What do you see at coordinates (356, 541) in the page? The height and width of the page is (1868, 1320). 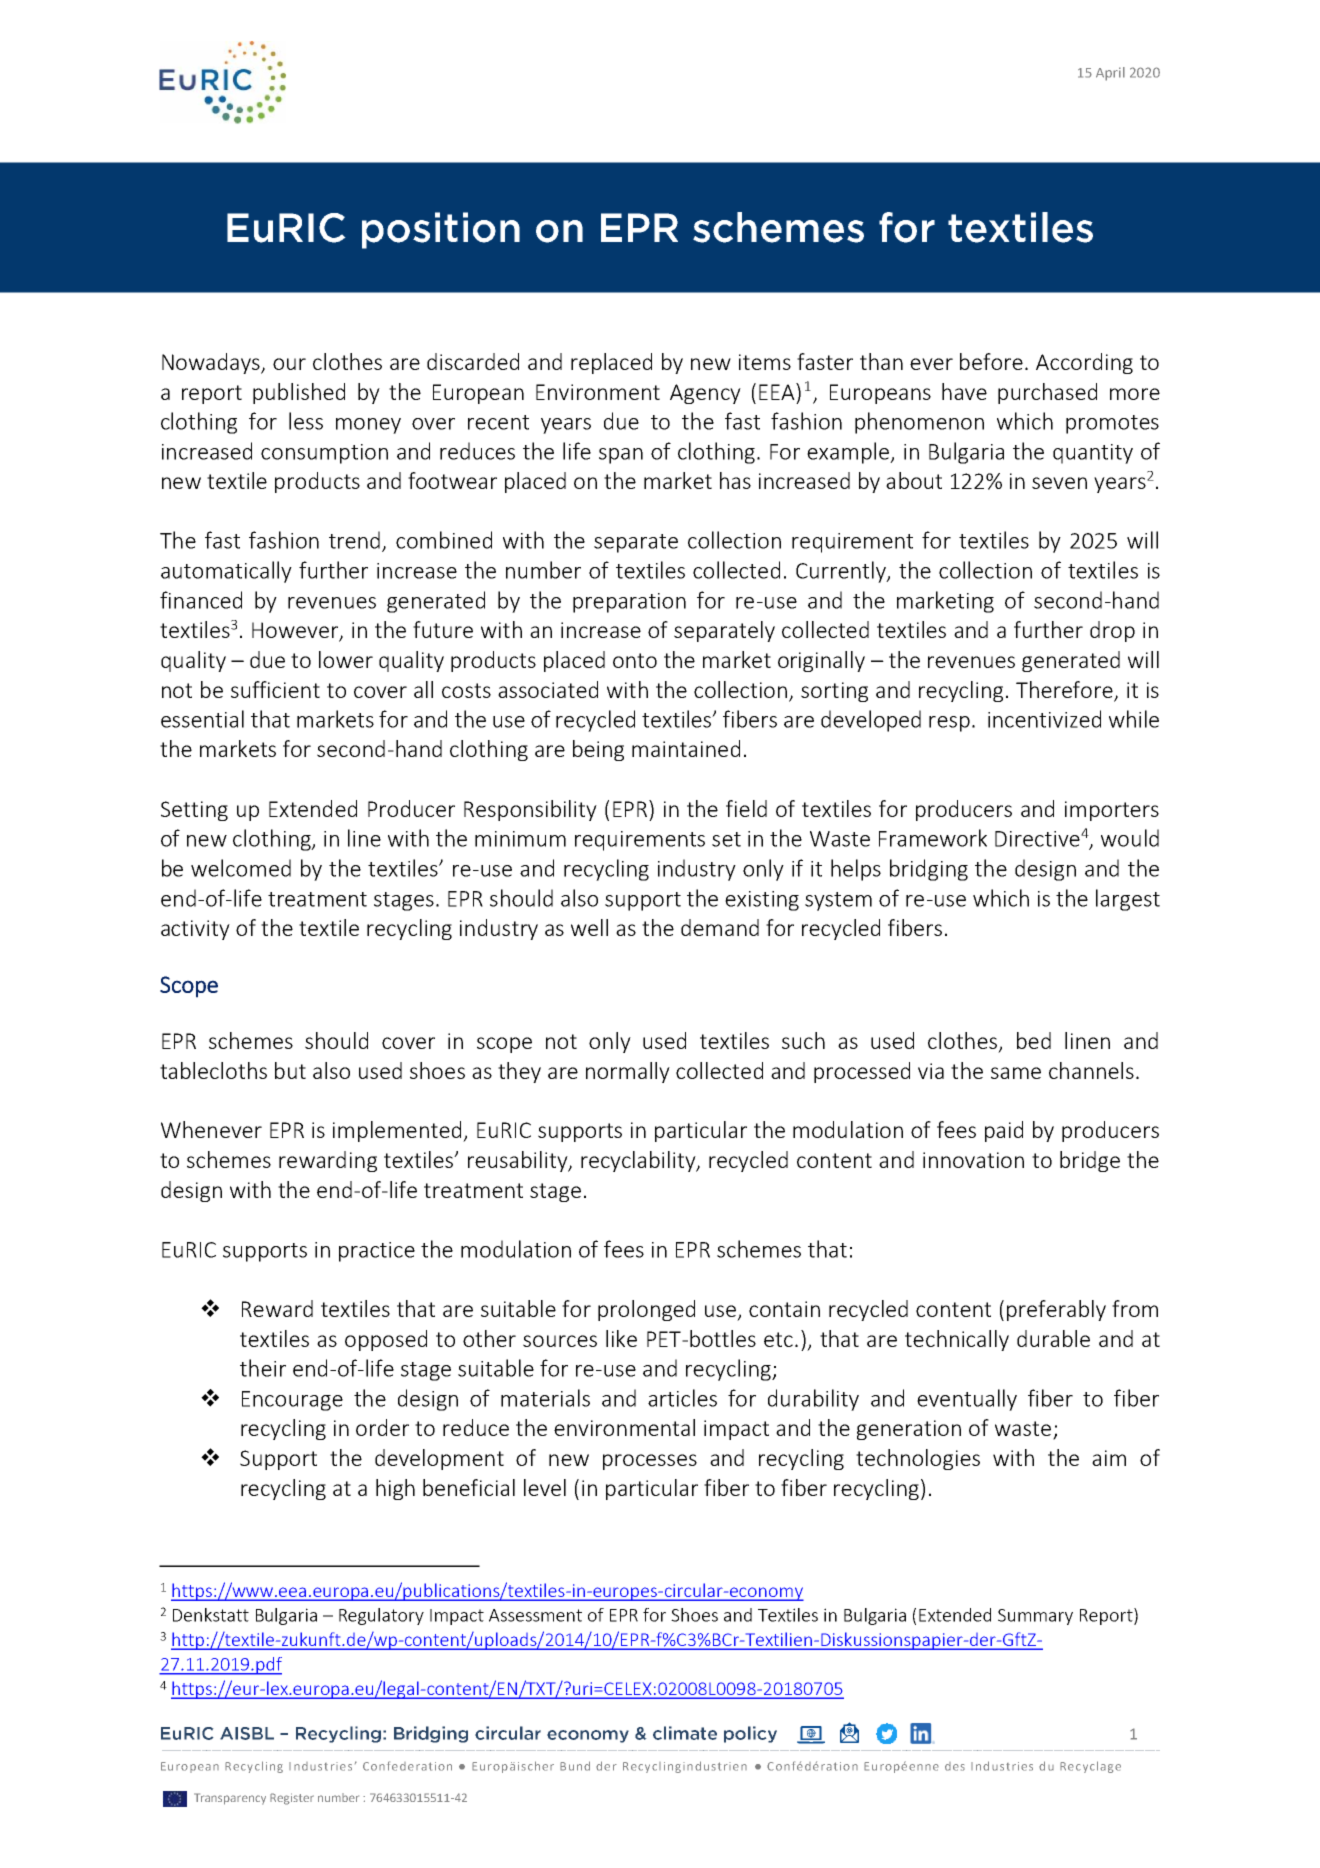 I see `trend` at bounding box center [356, 541].
